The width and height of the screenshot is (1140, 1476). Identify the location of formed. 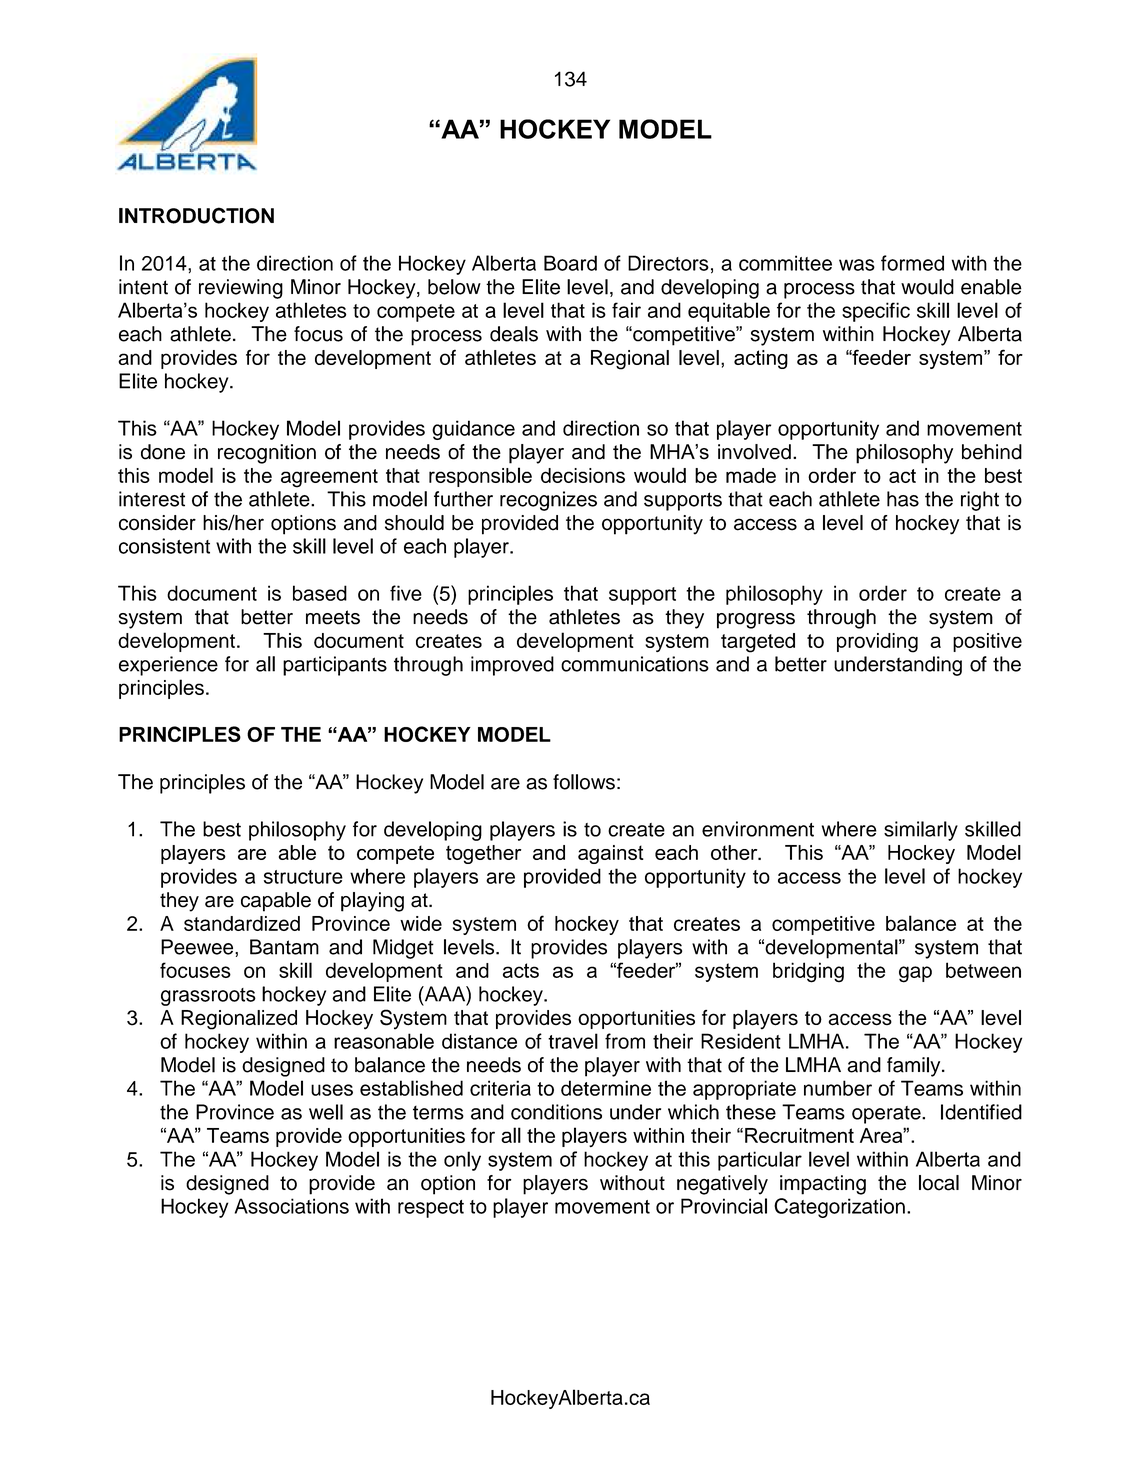
(912, 263).
